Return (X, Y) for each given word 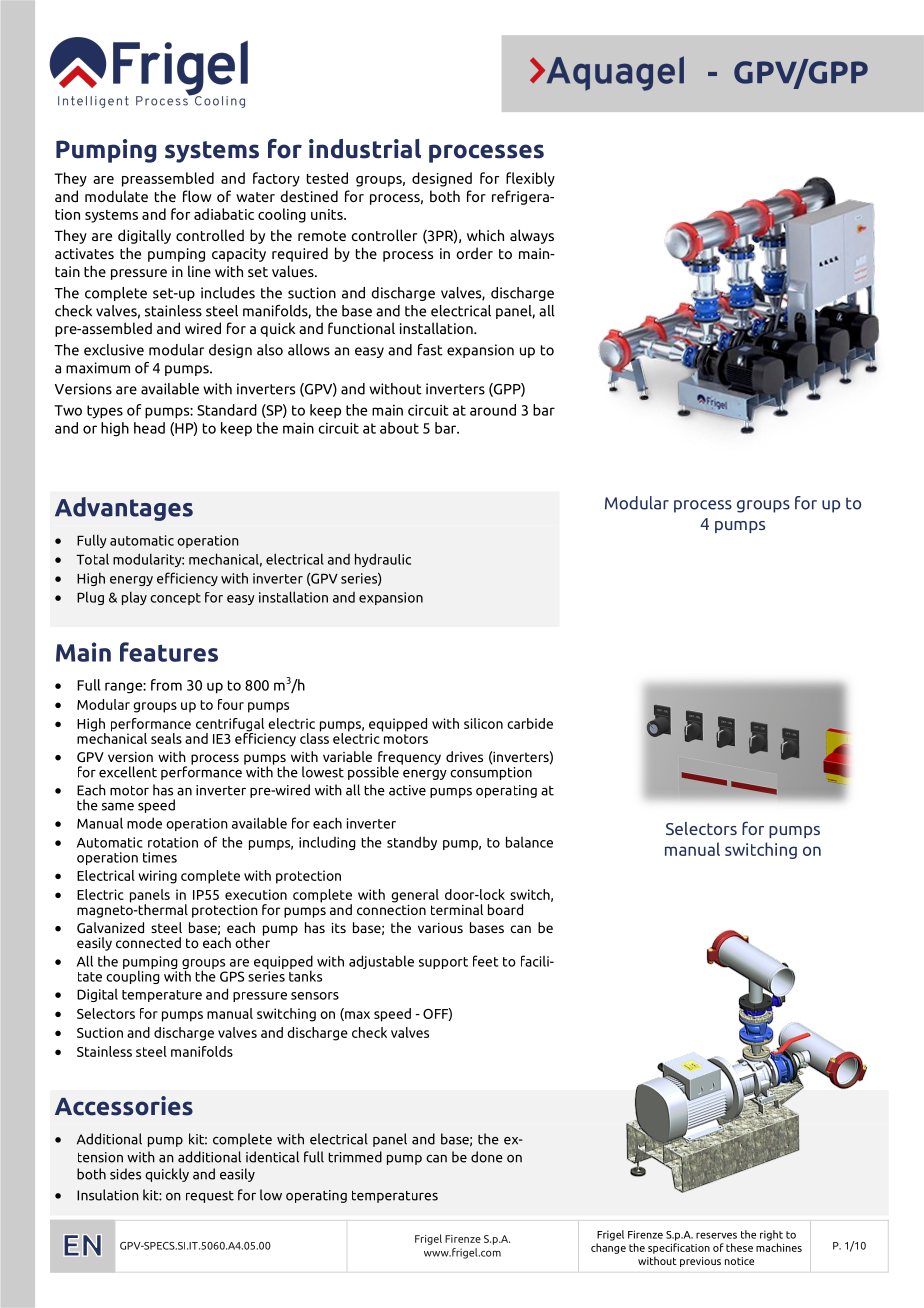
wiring (157, 877)
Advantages (124, 509)
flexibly (530, 179)
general (415, 897)
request (210, 1197)
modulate (116, 196)
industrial (365, 149)
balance (529, 842)
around (493, 410)
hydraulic (383, 560)
